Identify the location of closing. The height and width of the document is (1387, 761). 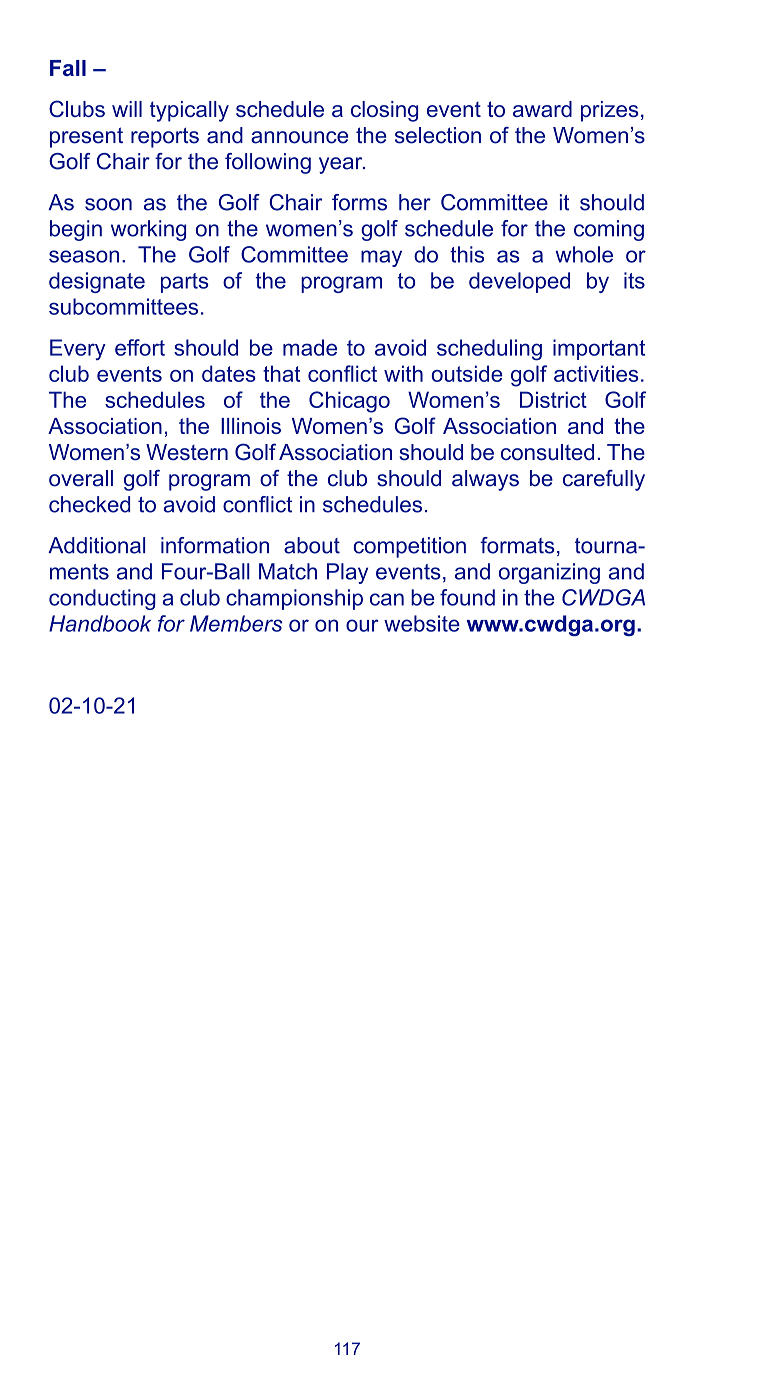
(384, 111).
